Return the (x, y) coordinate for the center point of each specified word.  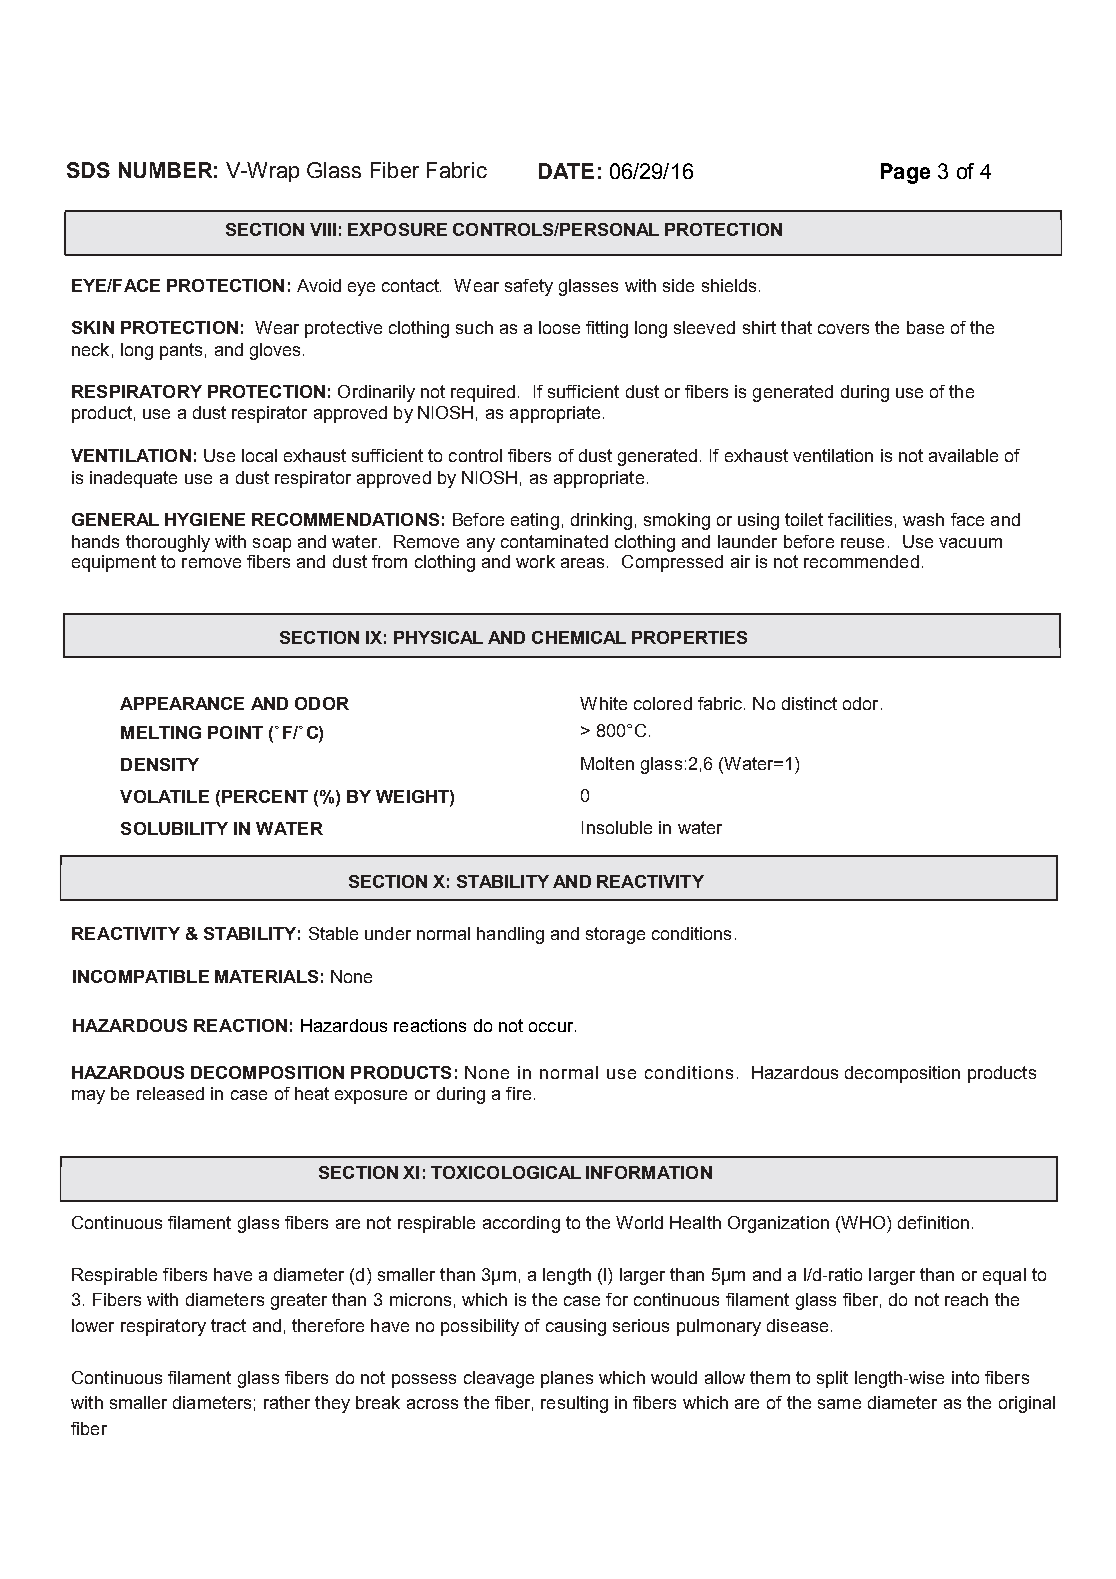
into (965, 1377)
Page (905, 173)
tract (228, 1325)
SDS (88, 170)
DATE (566, 171)
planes (567, 1379)
